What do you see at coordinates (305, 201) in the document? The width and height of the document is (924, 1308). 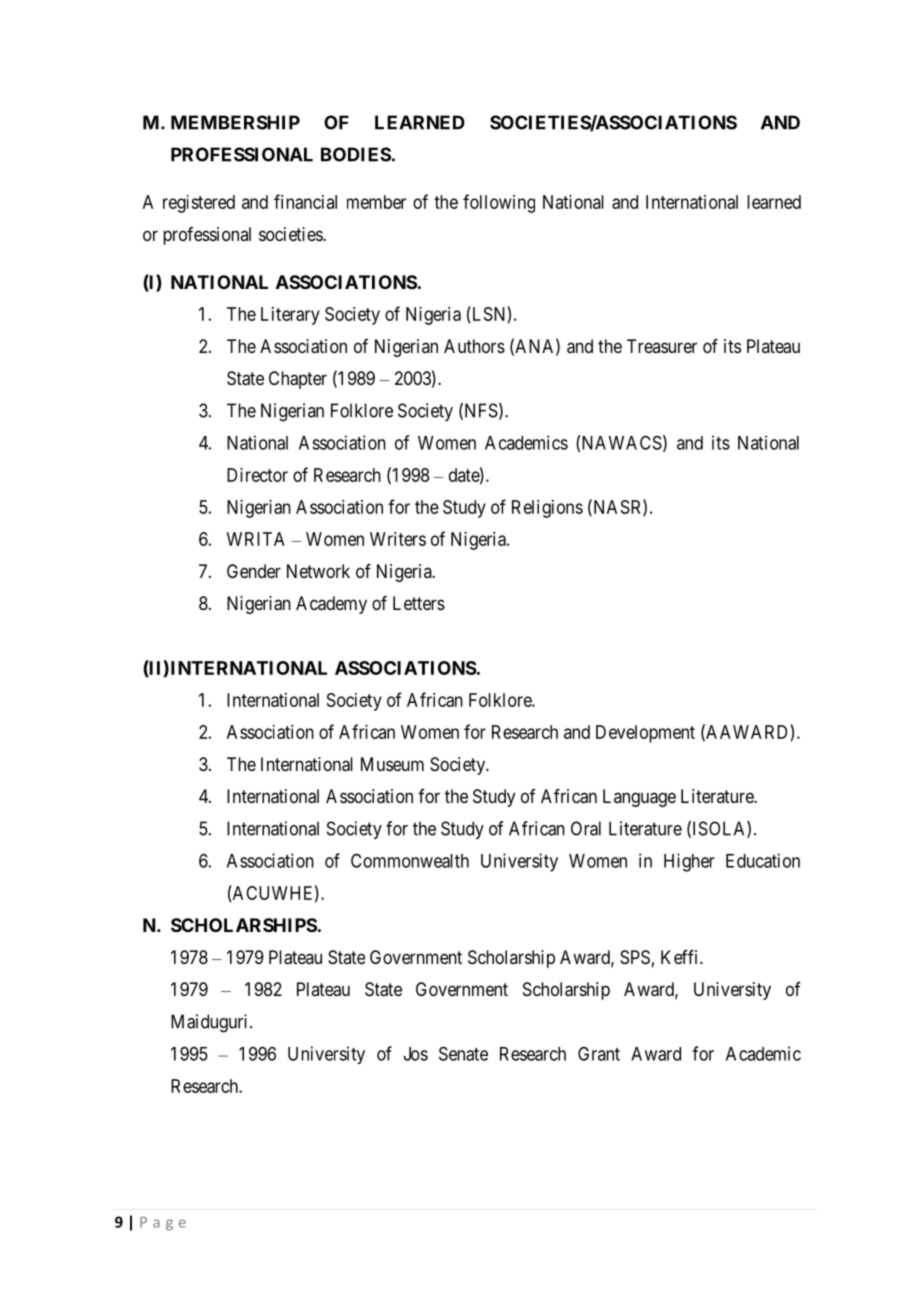 I see `financial` at bounding box center [305, 201].
